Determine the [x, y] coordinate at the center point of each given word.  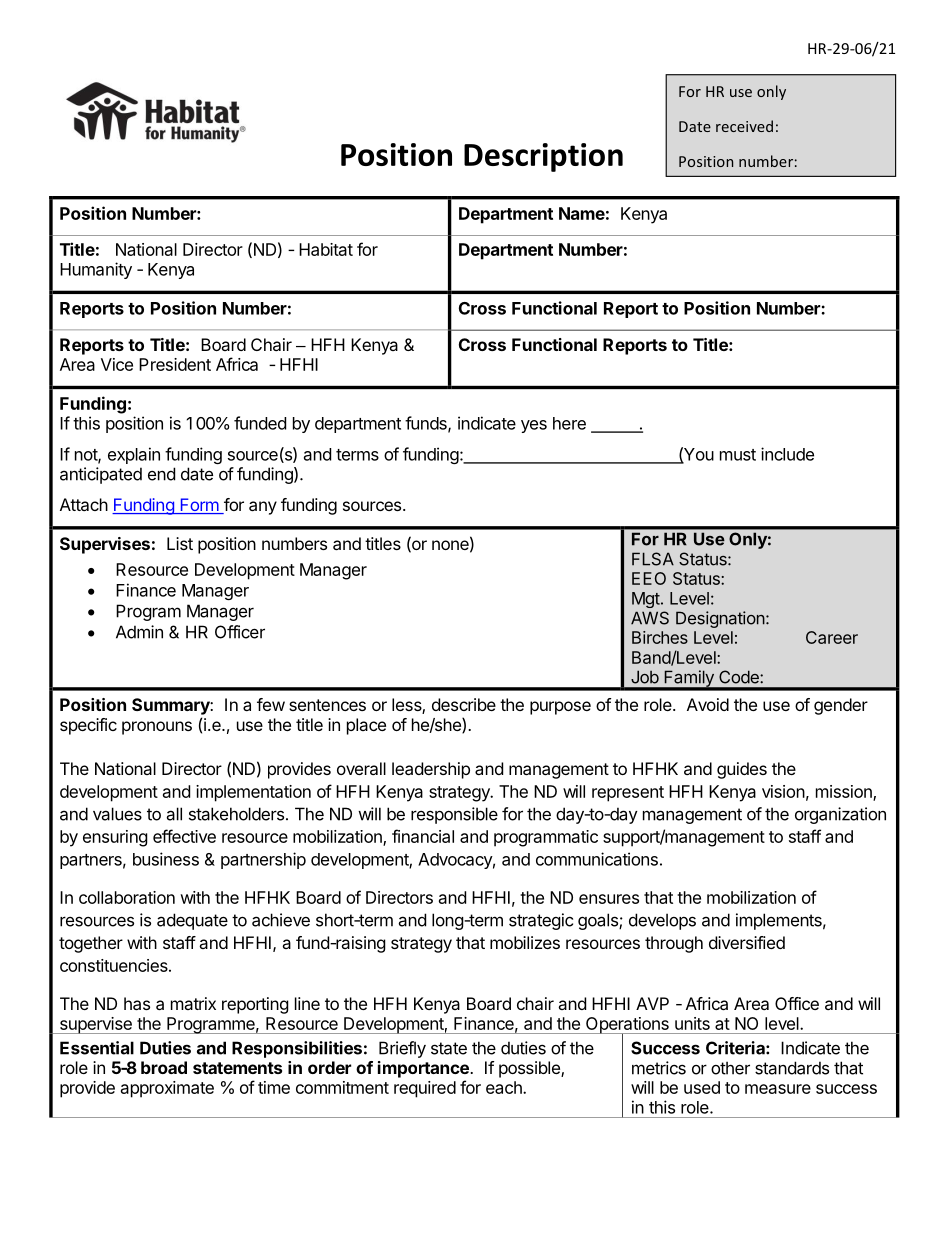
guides [742, 770]
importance [424, 1069]
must [738, 455]
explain [134, 455]
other [730, 1068]
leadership [431, 770]
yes [534, 426]
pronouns [157, 728]
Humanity [96, 270]
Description [543, 157]
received [744, 126]
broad [164, 1067]
